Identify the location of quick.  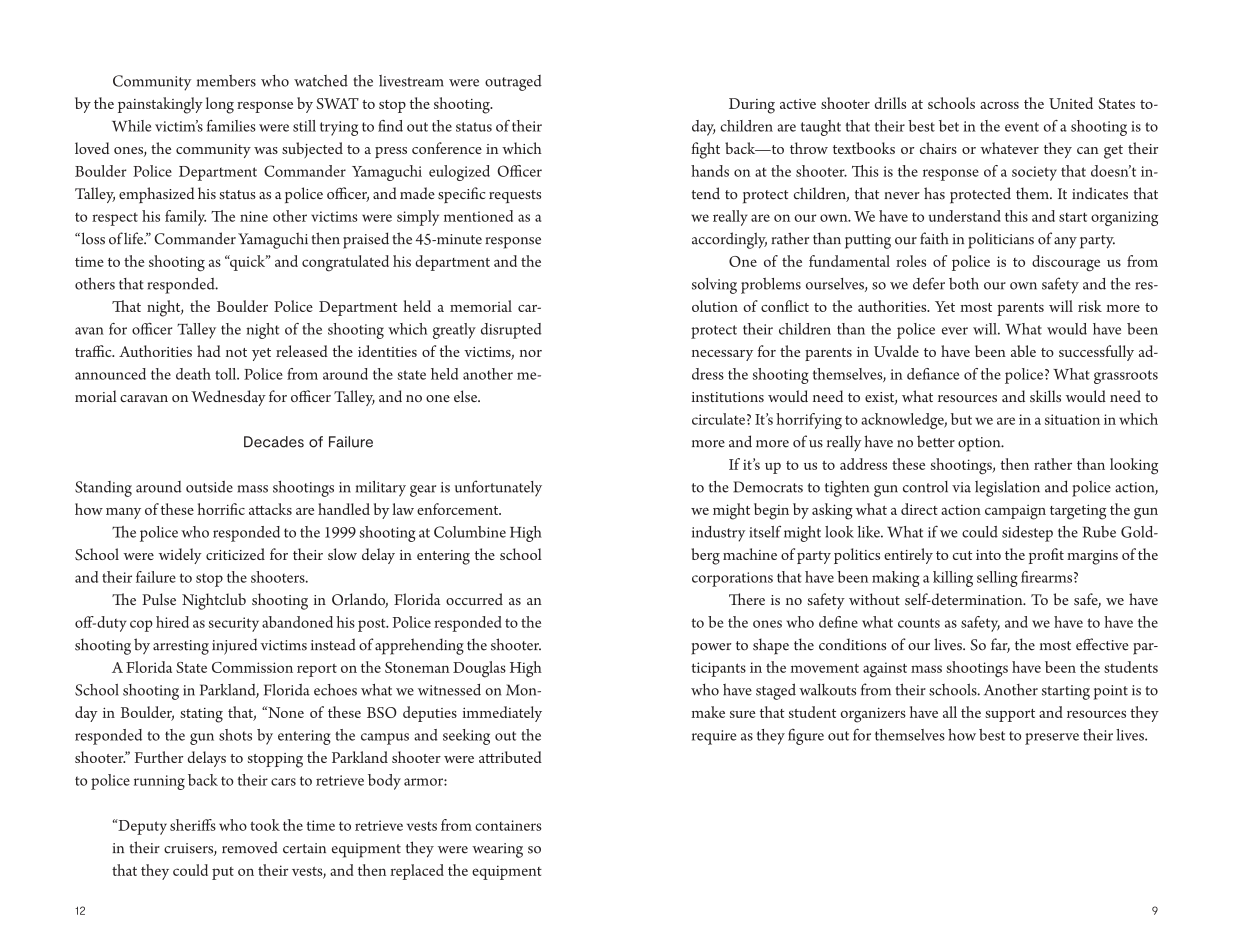
(248, 263).
